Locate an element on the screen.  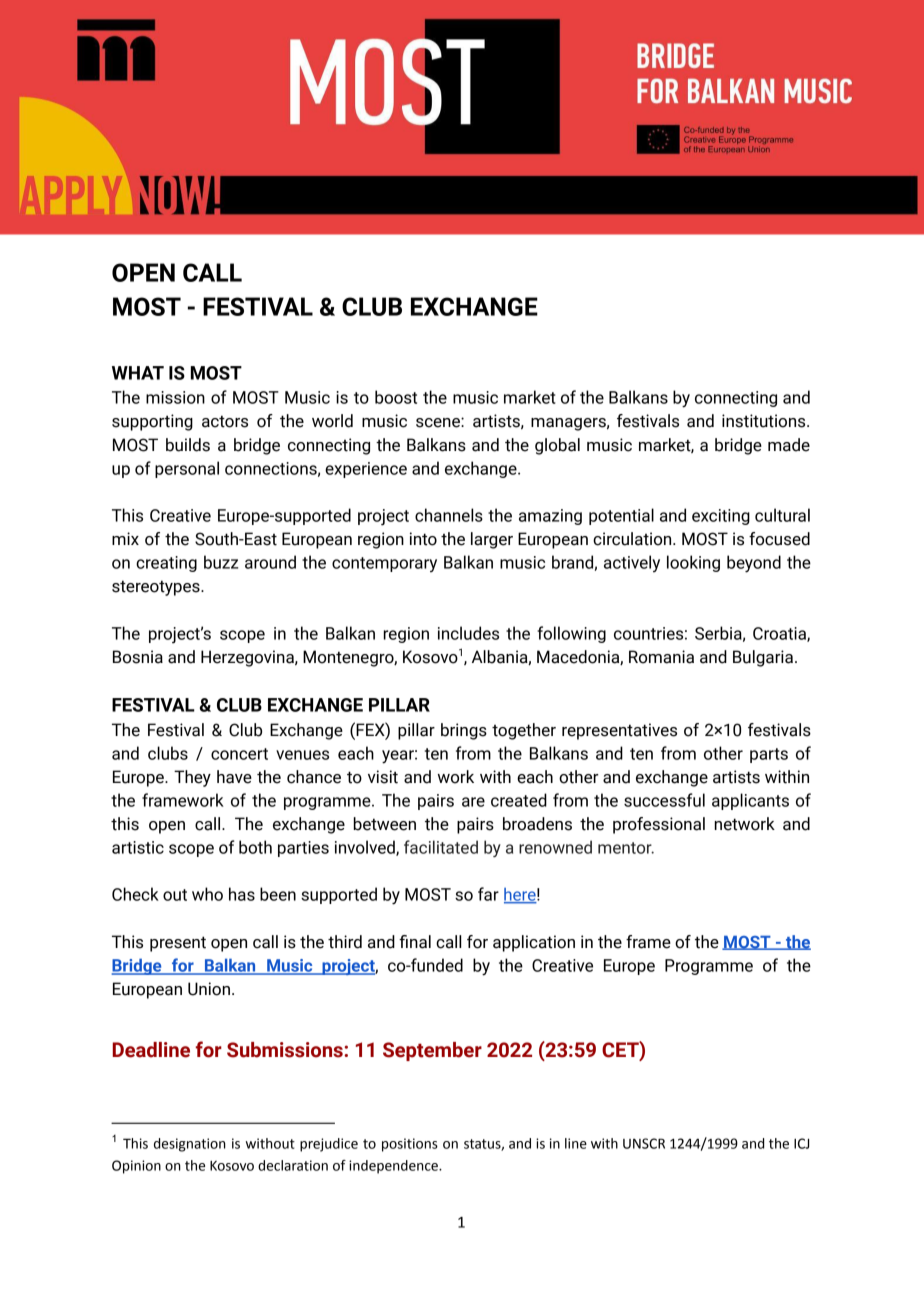
institutions is located at coordinates (765, 421).
